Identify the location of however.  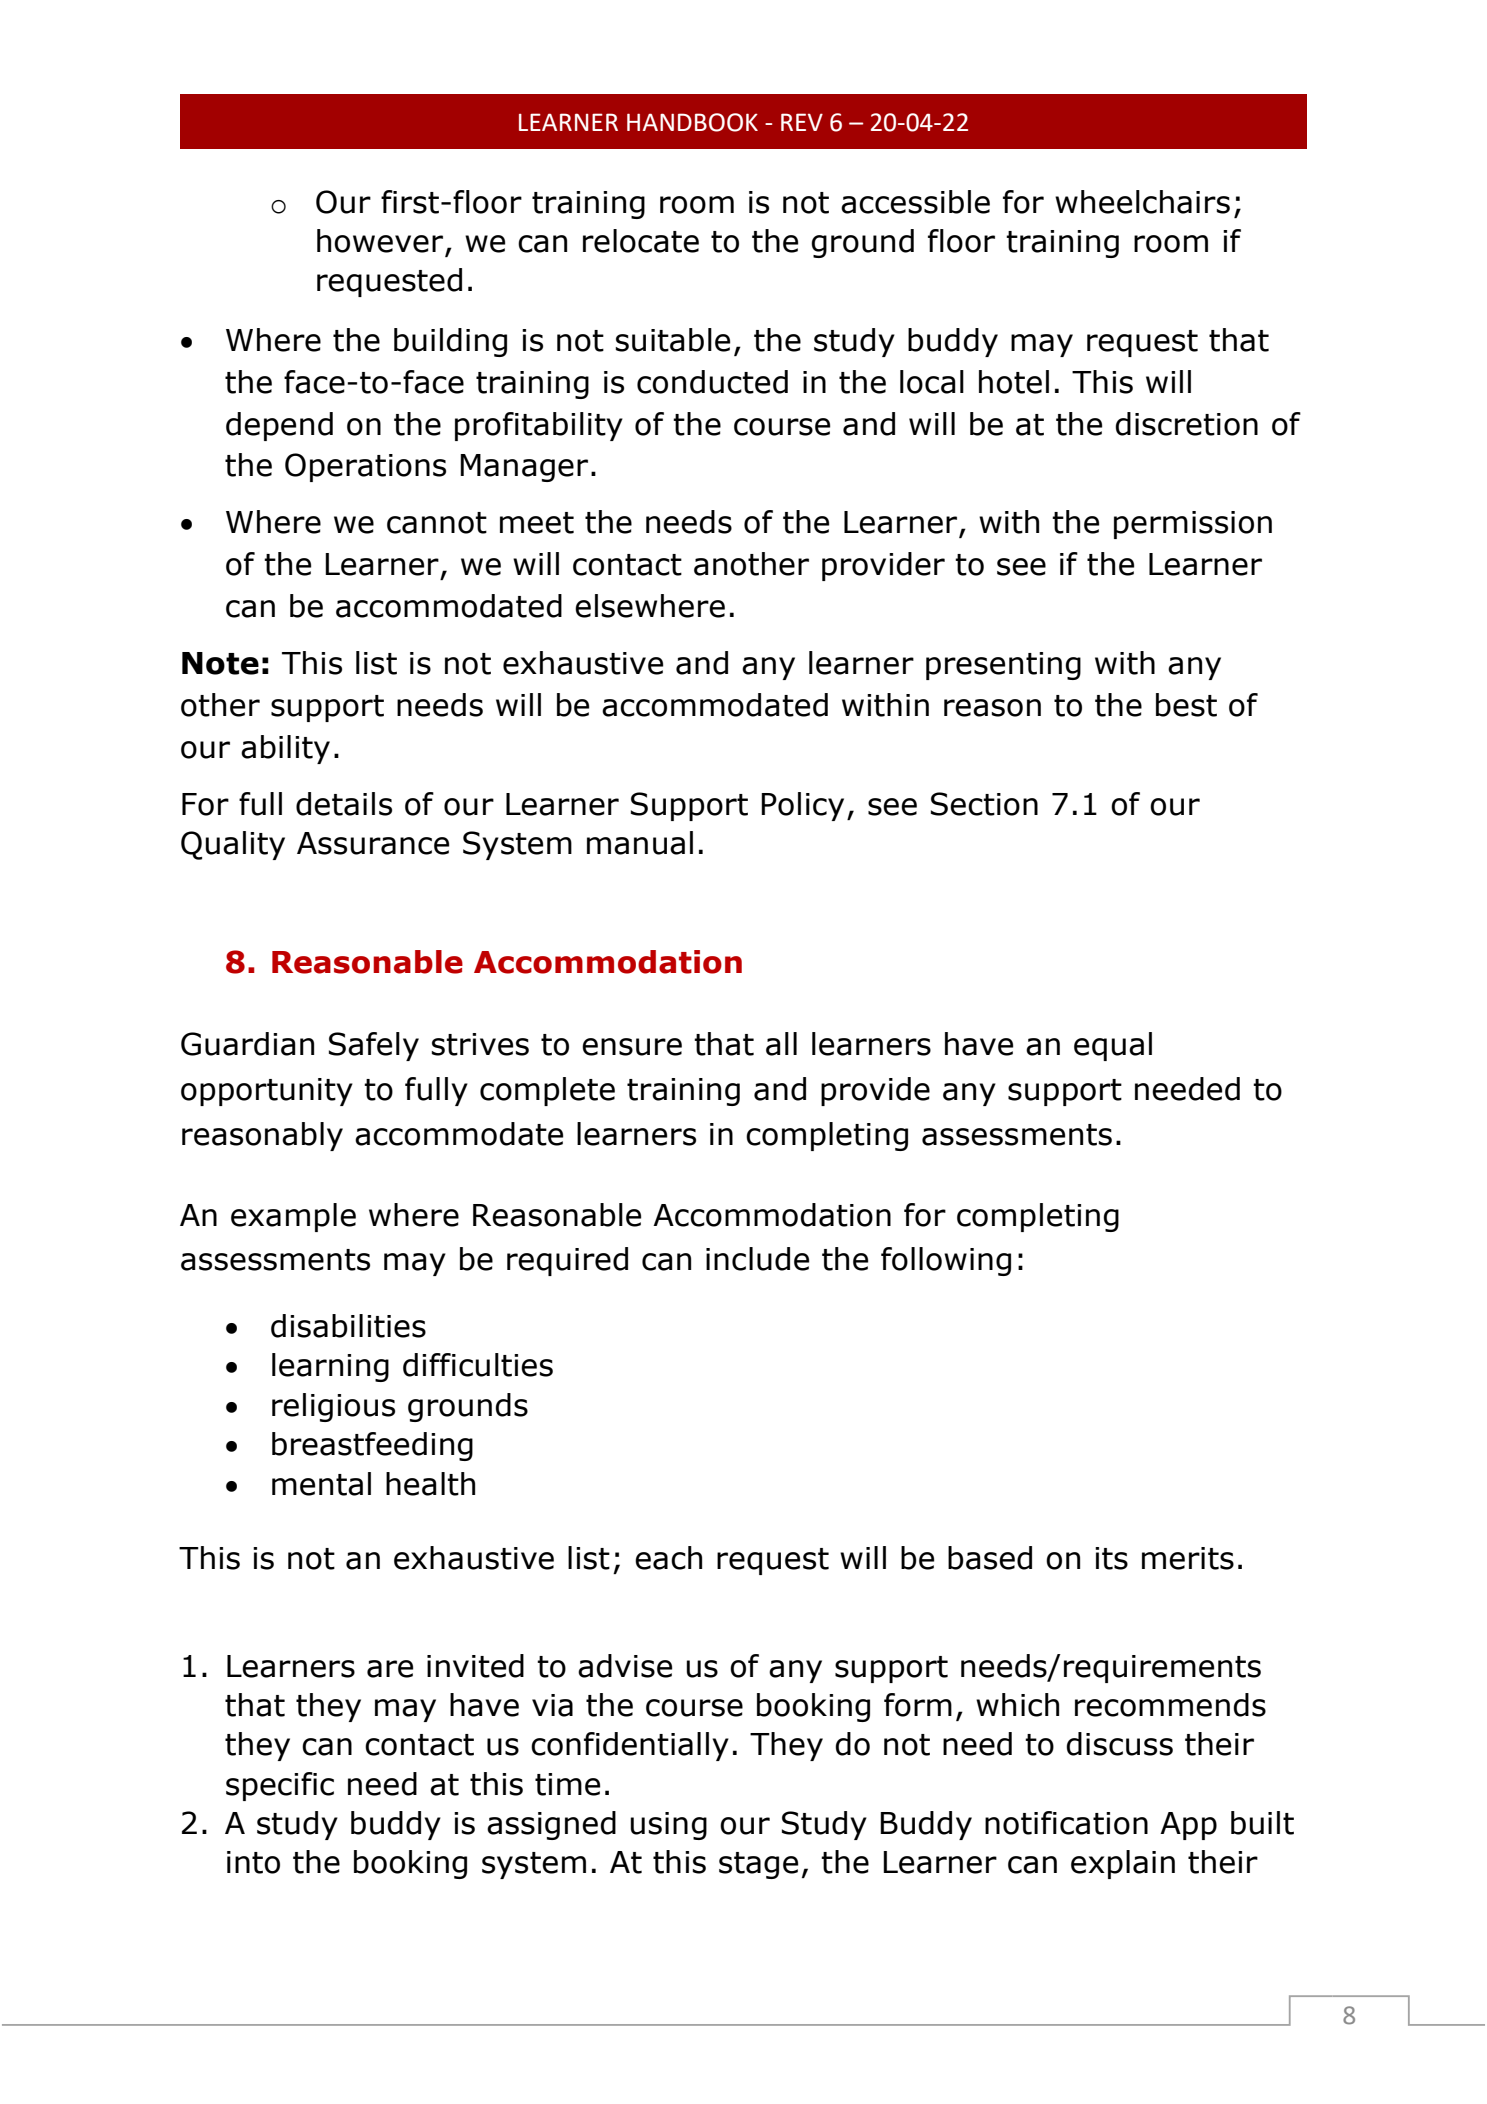
(380, 241).
